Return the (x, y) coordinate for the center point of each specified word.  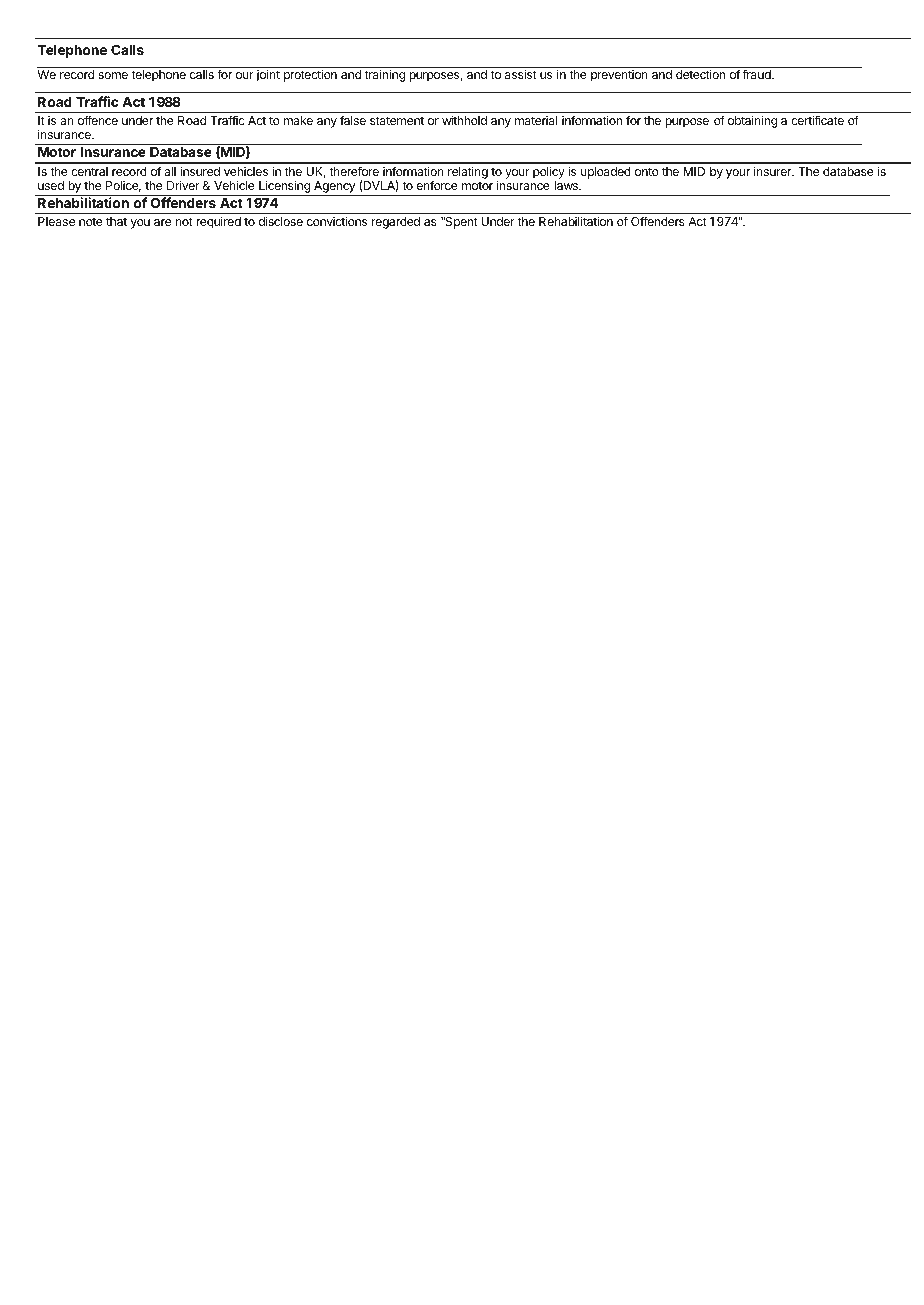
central (89, 171)
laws (567, 185)
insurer (774, 171)
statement (397, 120)
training (385, 75)
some (113, 75)
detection (700, 74)
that (116, 221)
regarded (396, 223)
